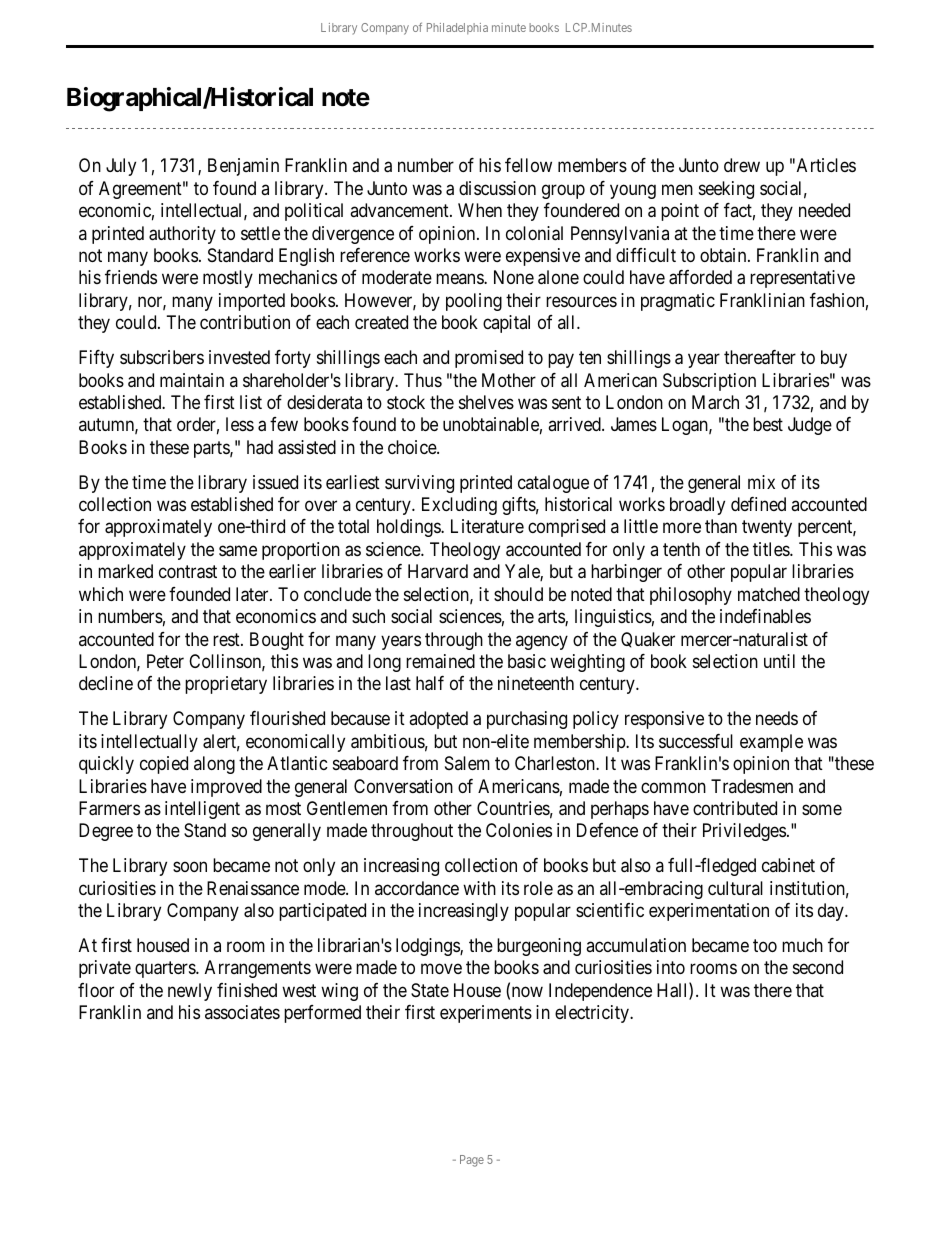 This page has width=952, height=1233. What do you see at coordinates (742, 165) in the page?
I see `drew` at bounding box center [742, 165].
